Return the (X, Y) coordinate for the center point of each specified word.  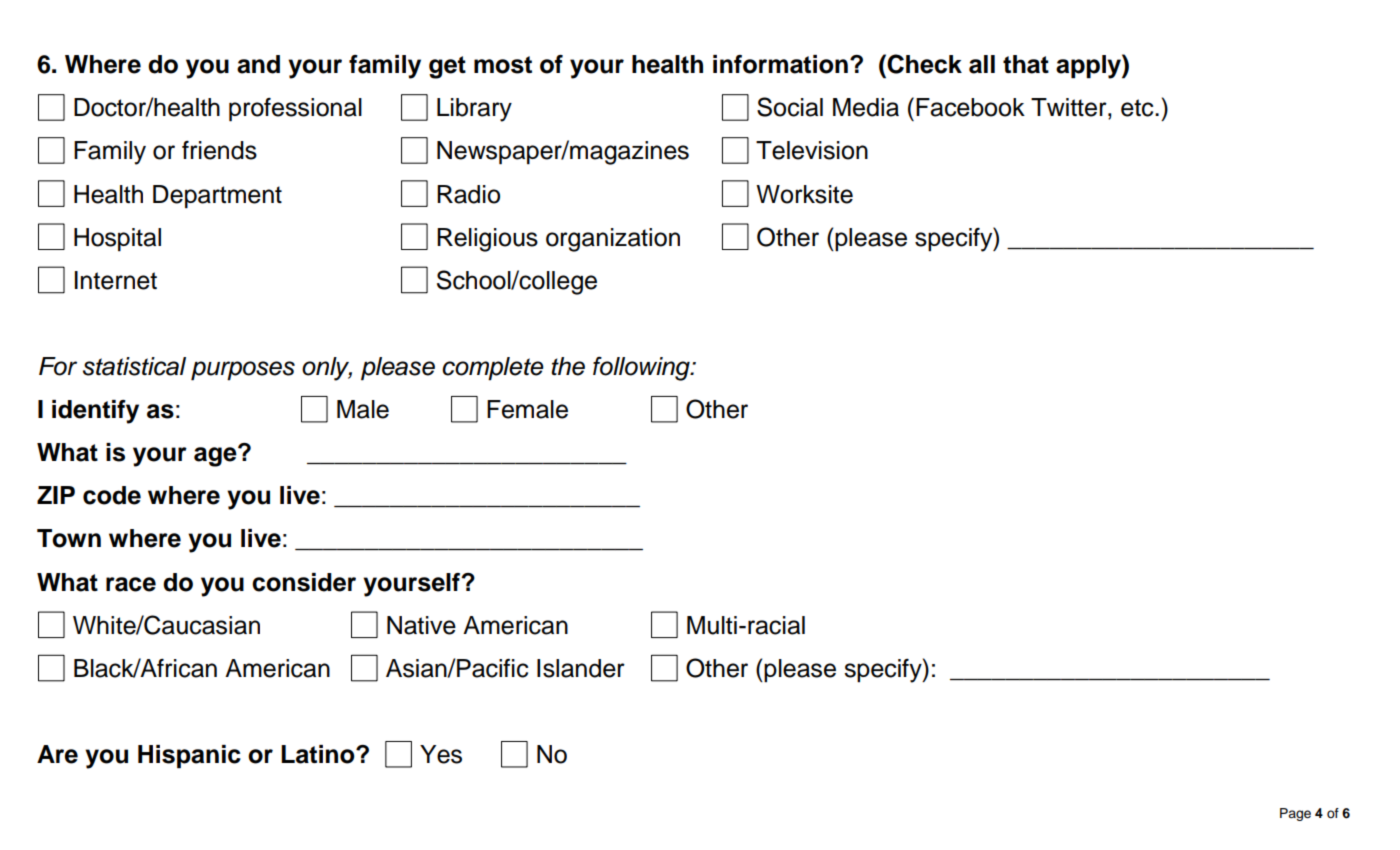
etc (1138, 108)
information (780, 64)
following (642, 369)
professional (295, 110)
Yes (441, 754)
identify (95, 412)
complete (493, 369)
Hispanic (189, 757)
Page (1295, 814)
